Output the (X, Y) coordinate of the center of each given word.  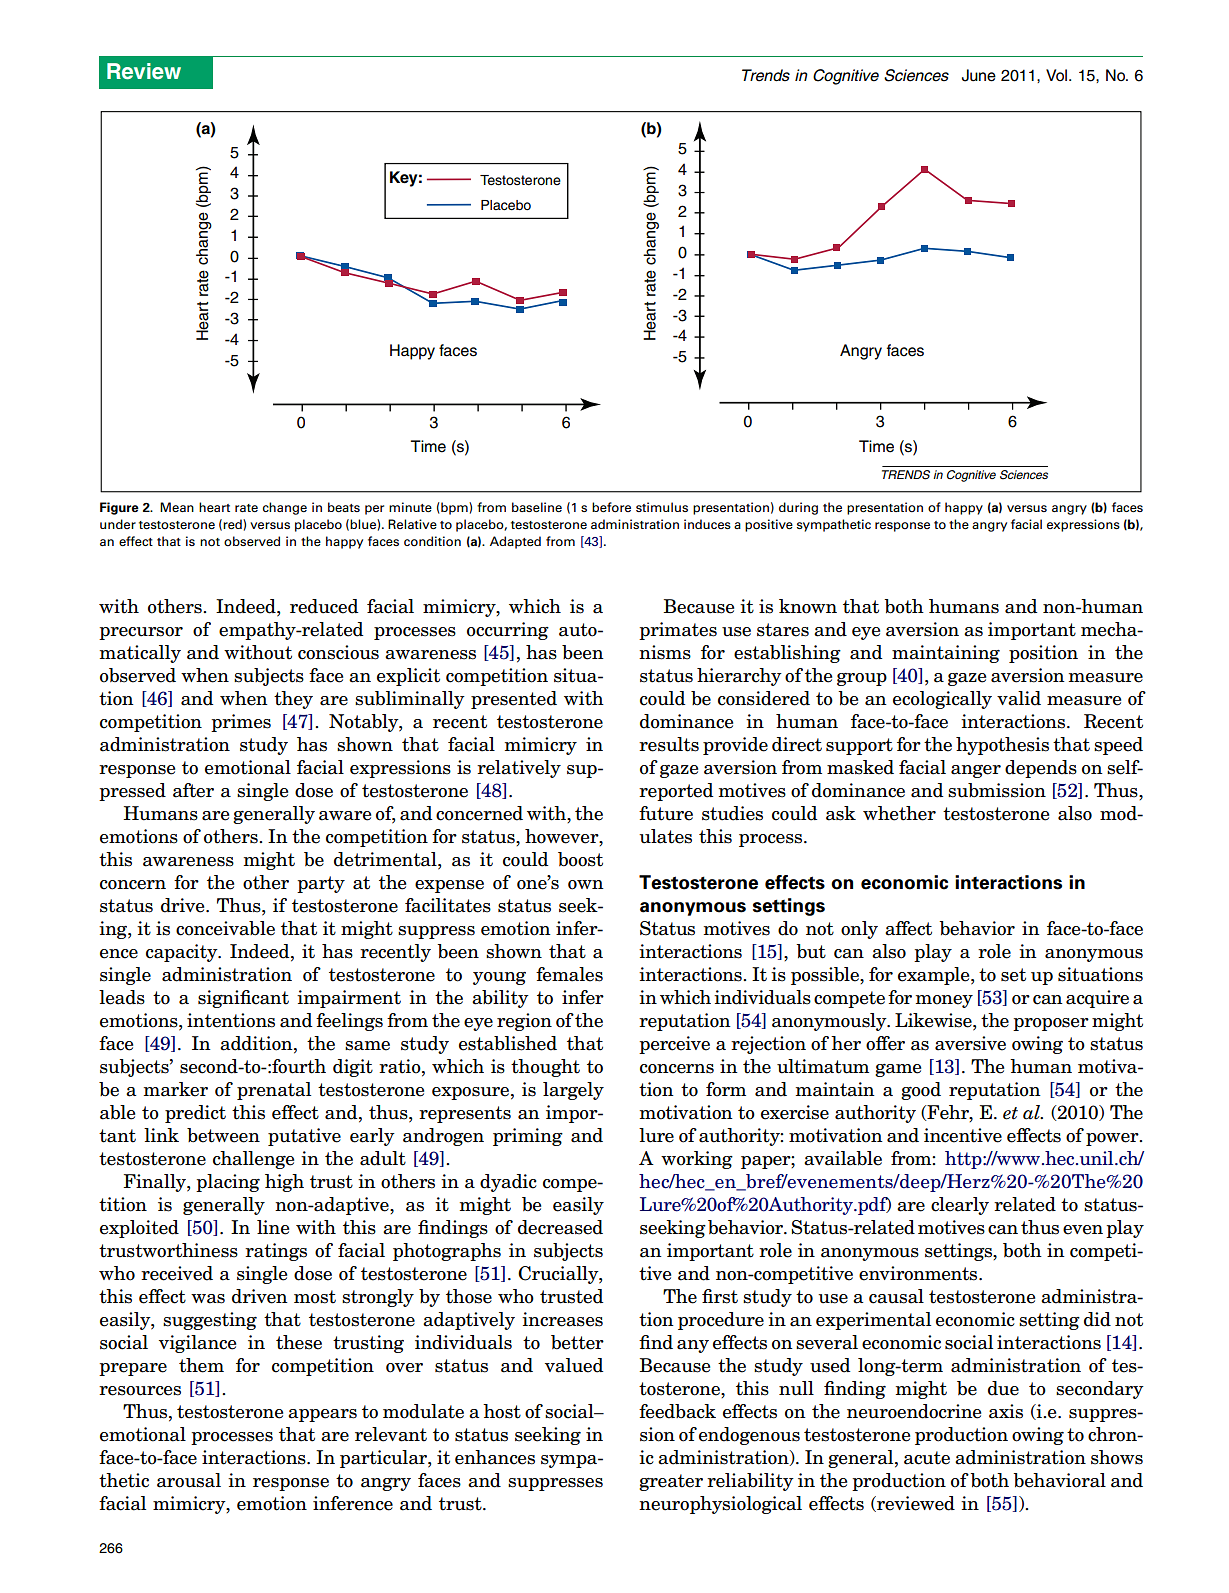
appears (322, 1415)
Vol (1056, 75)
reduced (324, 606)
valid (1019, 698)
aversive (970, 1043)
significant (243, 999)
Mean (177, 507)
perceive (674, 1045)
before (611, 507)
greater (671, 1482)
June (979, 75)
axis (1006, 1411)
